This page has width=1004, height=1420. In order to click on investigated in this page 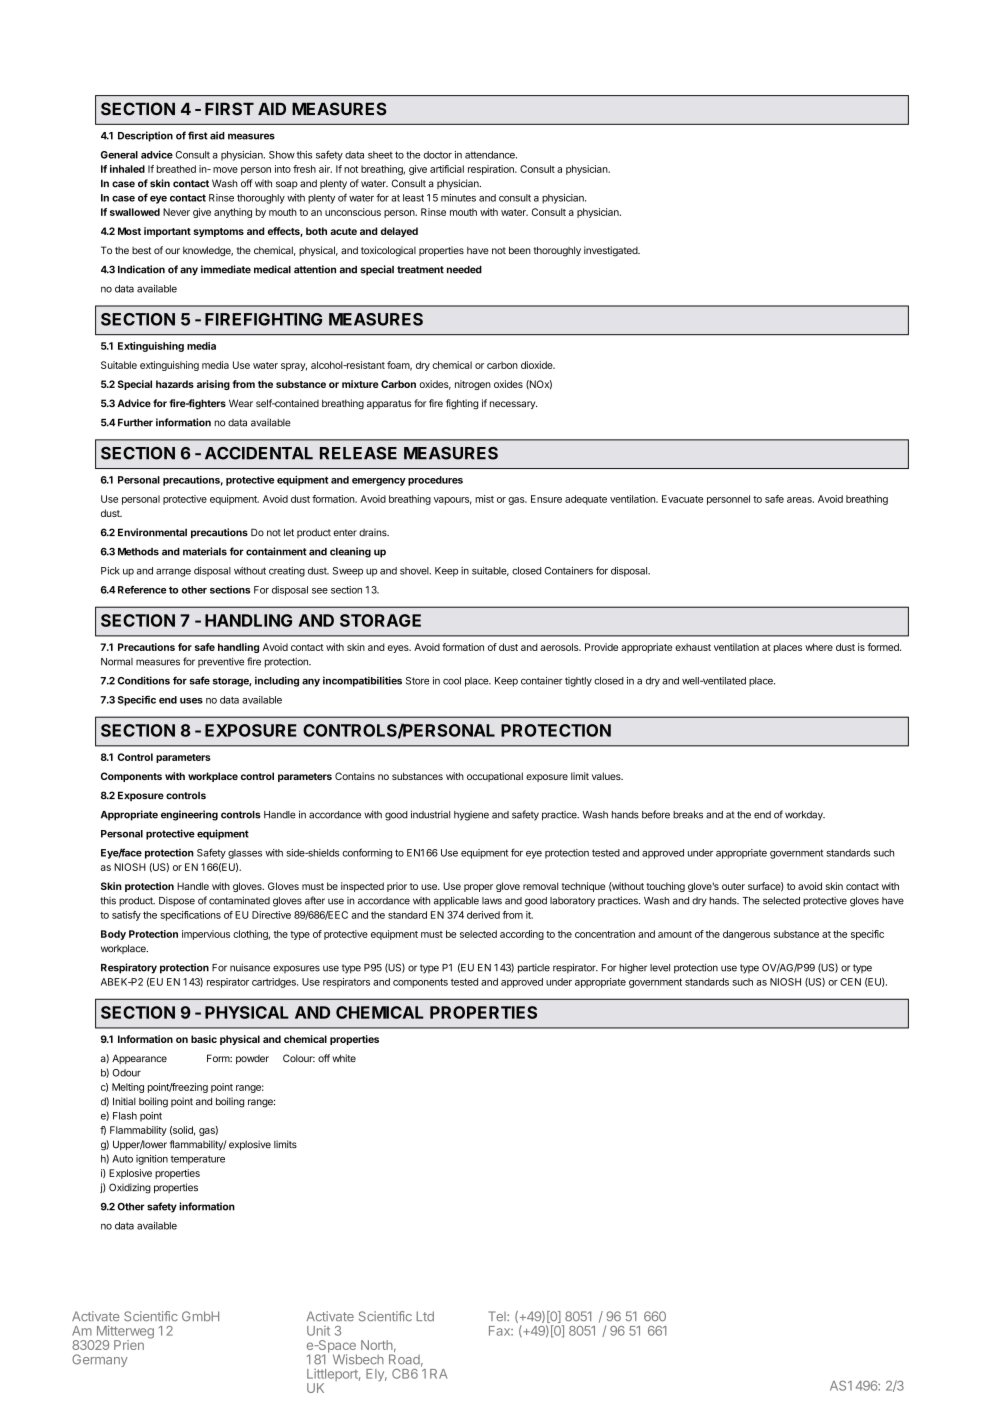, I will do `click(611, 251)`.
